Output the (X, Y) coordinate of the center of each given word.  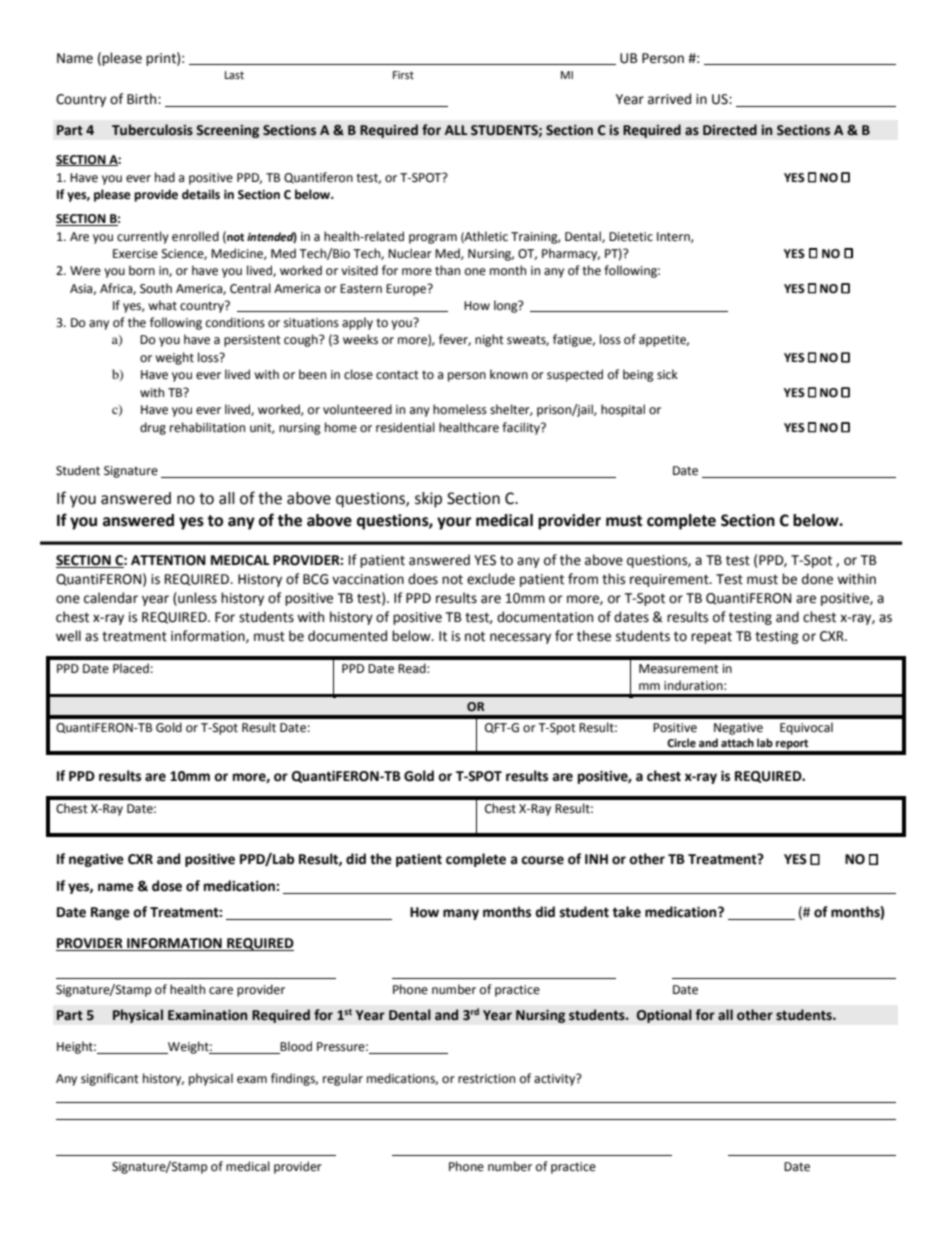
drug (153, 428)
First (403, 75)
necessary (520, 638)
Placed (131, 668)
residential (405, 427)
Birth (143, 99)
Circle (681, 743)
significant (110, 1079)
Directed (730, 130)
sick (667, 374)
